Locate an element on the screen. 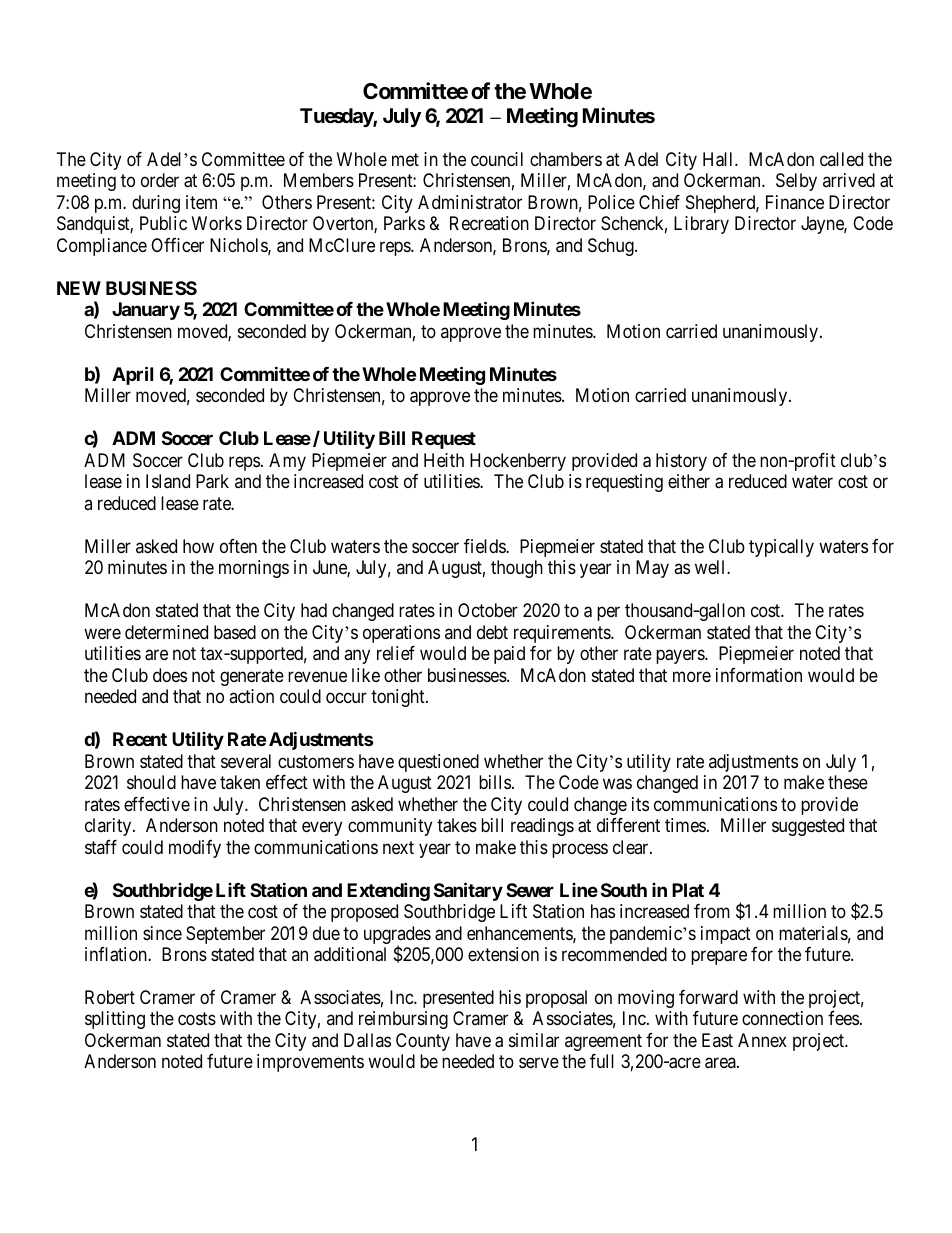 Image resolution: width=952 pixels, height=1233 pixels. splitting is located at coordinates (115, 1020).
